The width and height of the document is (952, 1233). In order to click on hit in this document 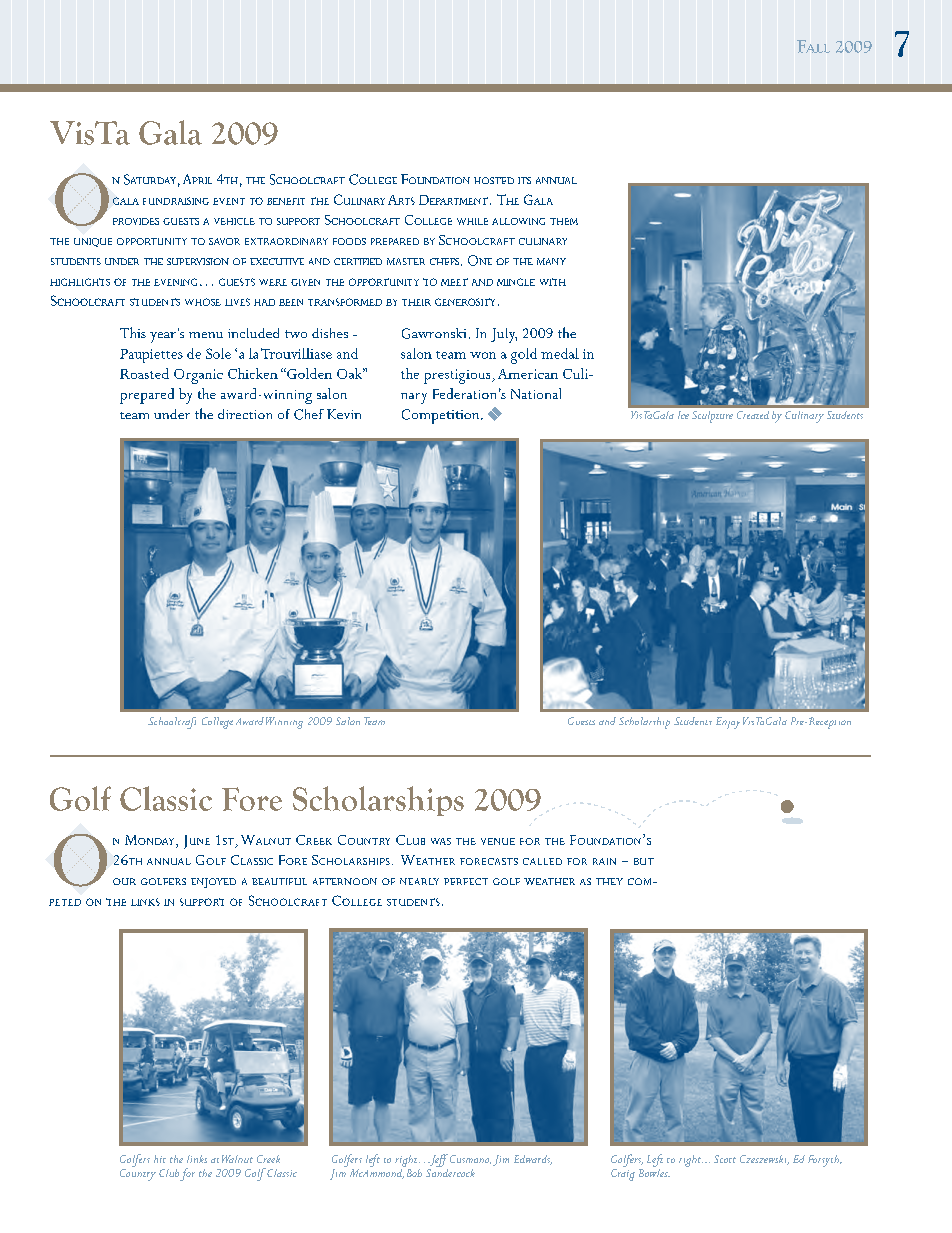, I will do `click(160, 1159)`.
